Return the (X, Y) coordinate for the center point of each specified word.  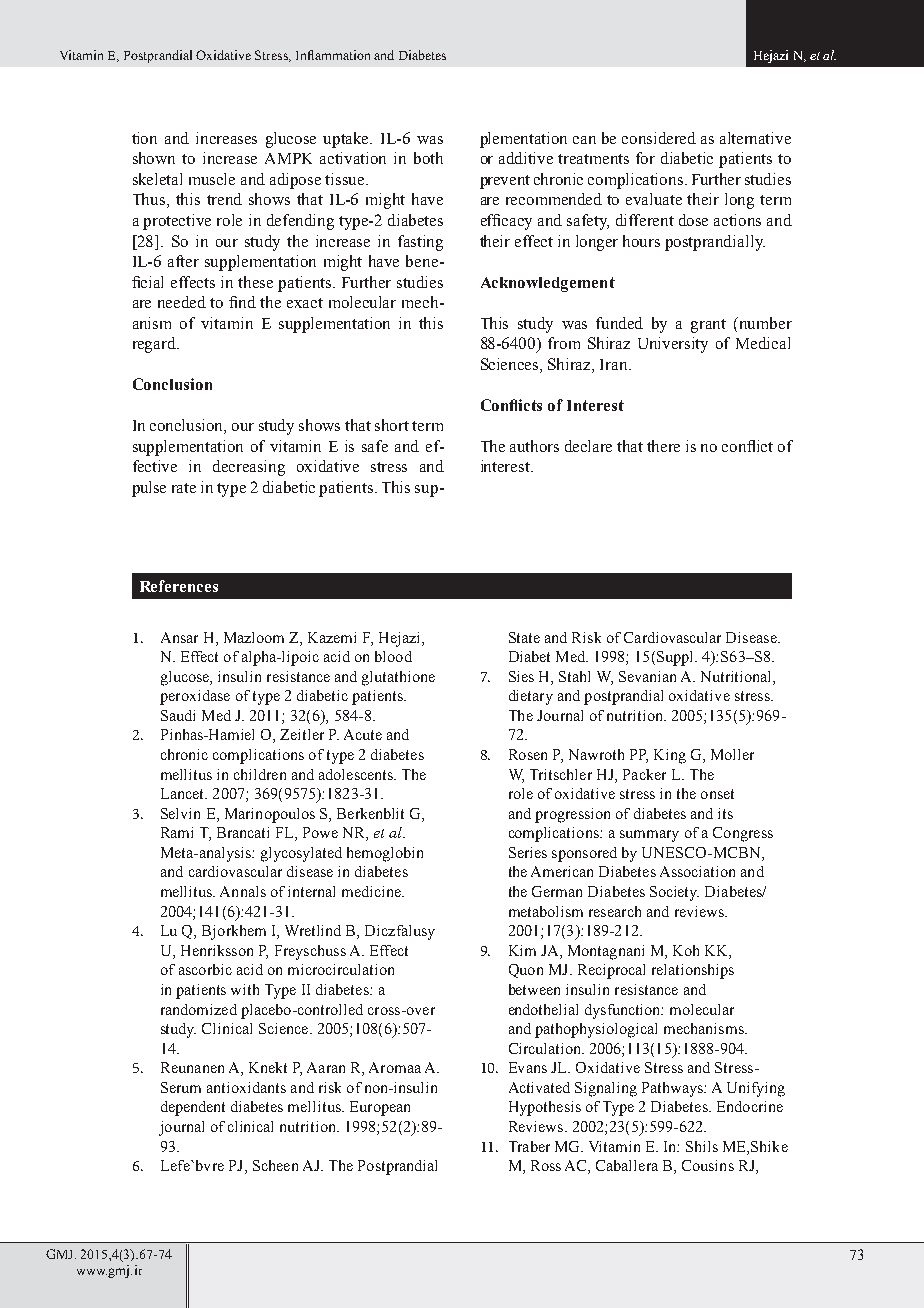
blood (393, 656)
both (428, 158)
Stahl (574, 676)
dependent (193, 1108)
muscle (212, 179)
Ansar (179, 637)
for (645, 158)
